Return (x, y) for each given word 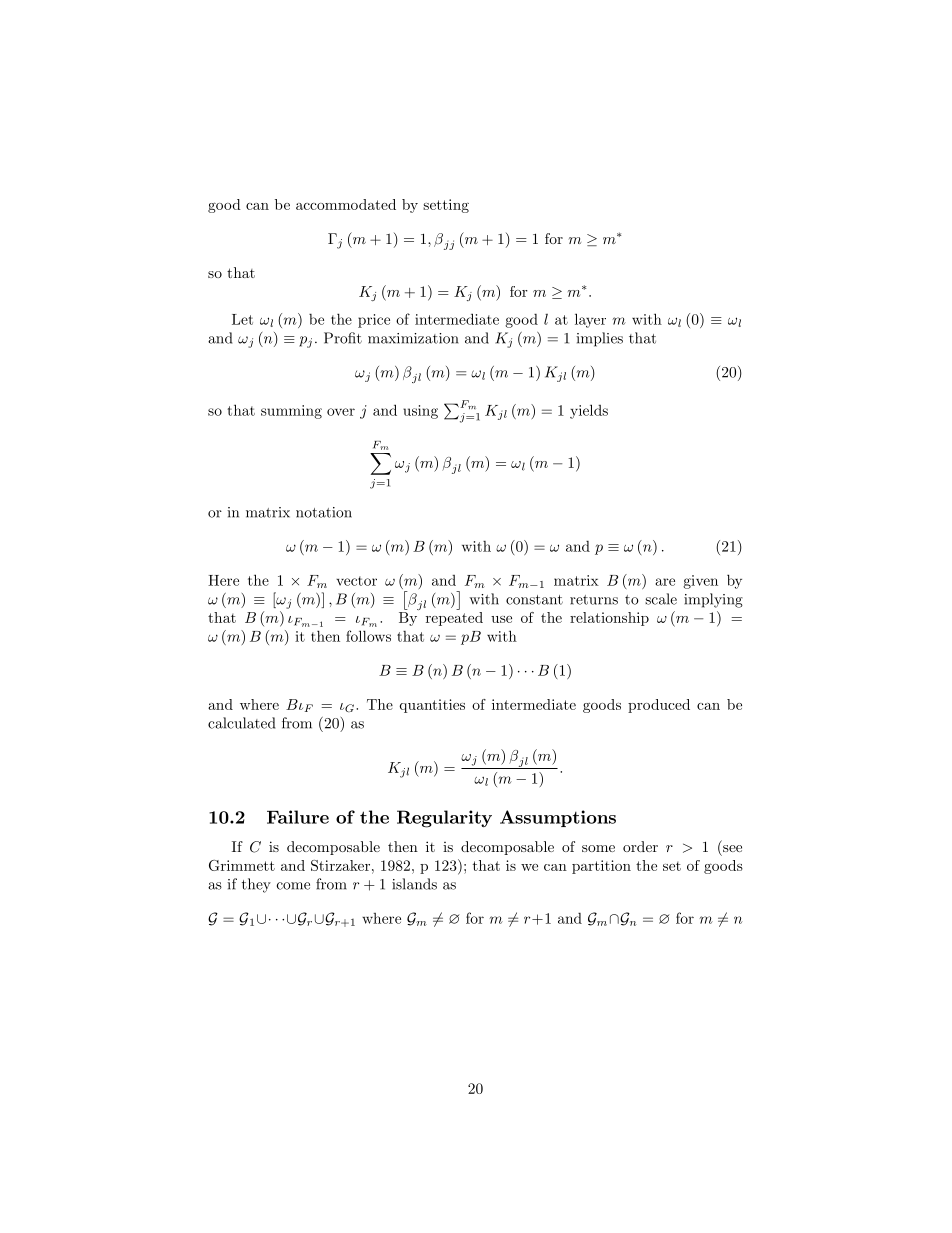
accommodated (346, 204)
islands (414, 884)
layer (590, 320)
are (665, 582)
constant (534, 600)
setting (446, 206)
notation (324, 512)
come (293, 886)
